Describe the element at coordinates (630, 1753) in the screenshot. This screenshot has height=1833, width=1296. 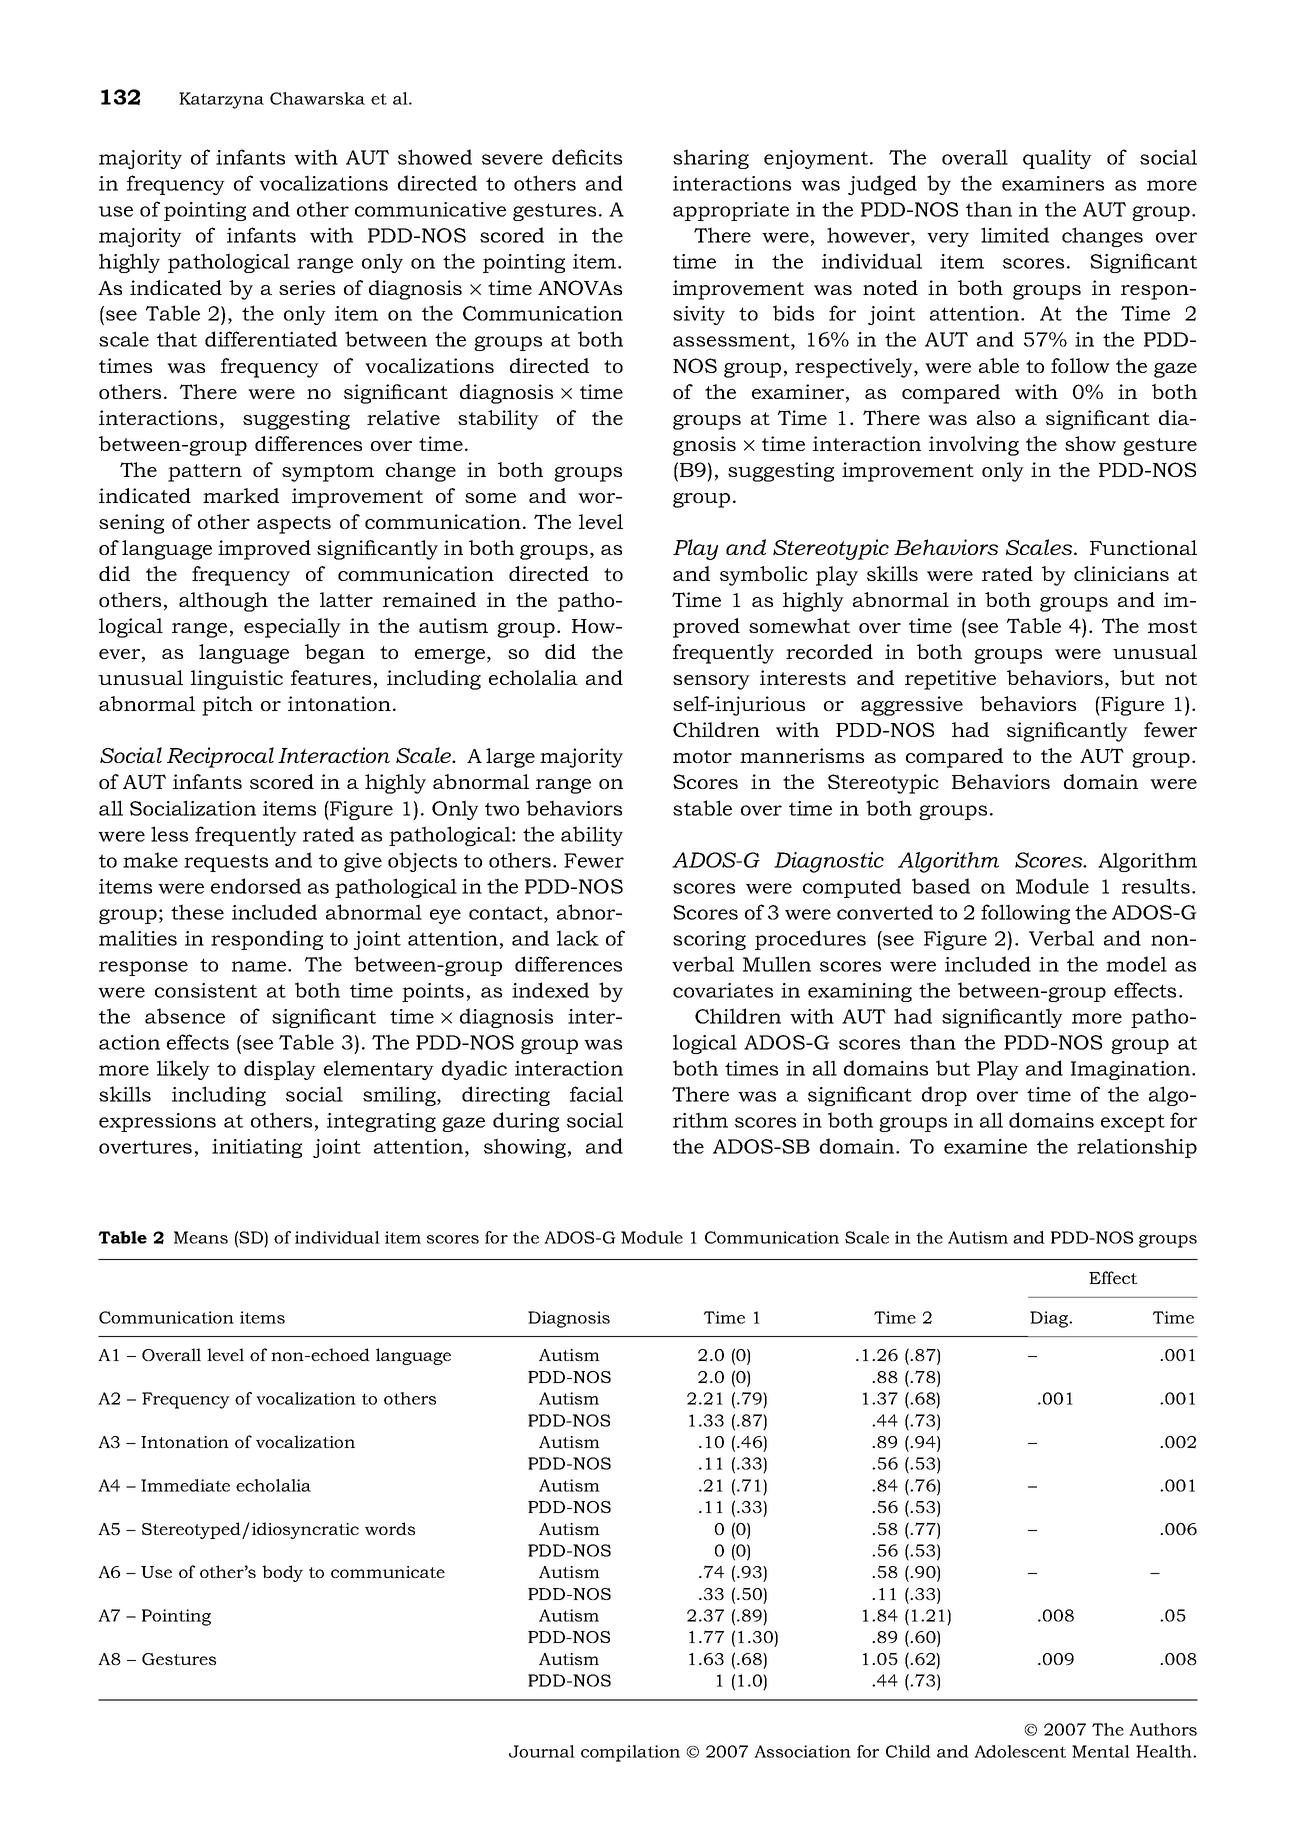
I see `compilation` at that location.
